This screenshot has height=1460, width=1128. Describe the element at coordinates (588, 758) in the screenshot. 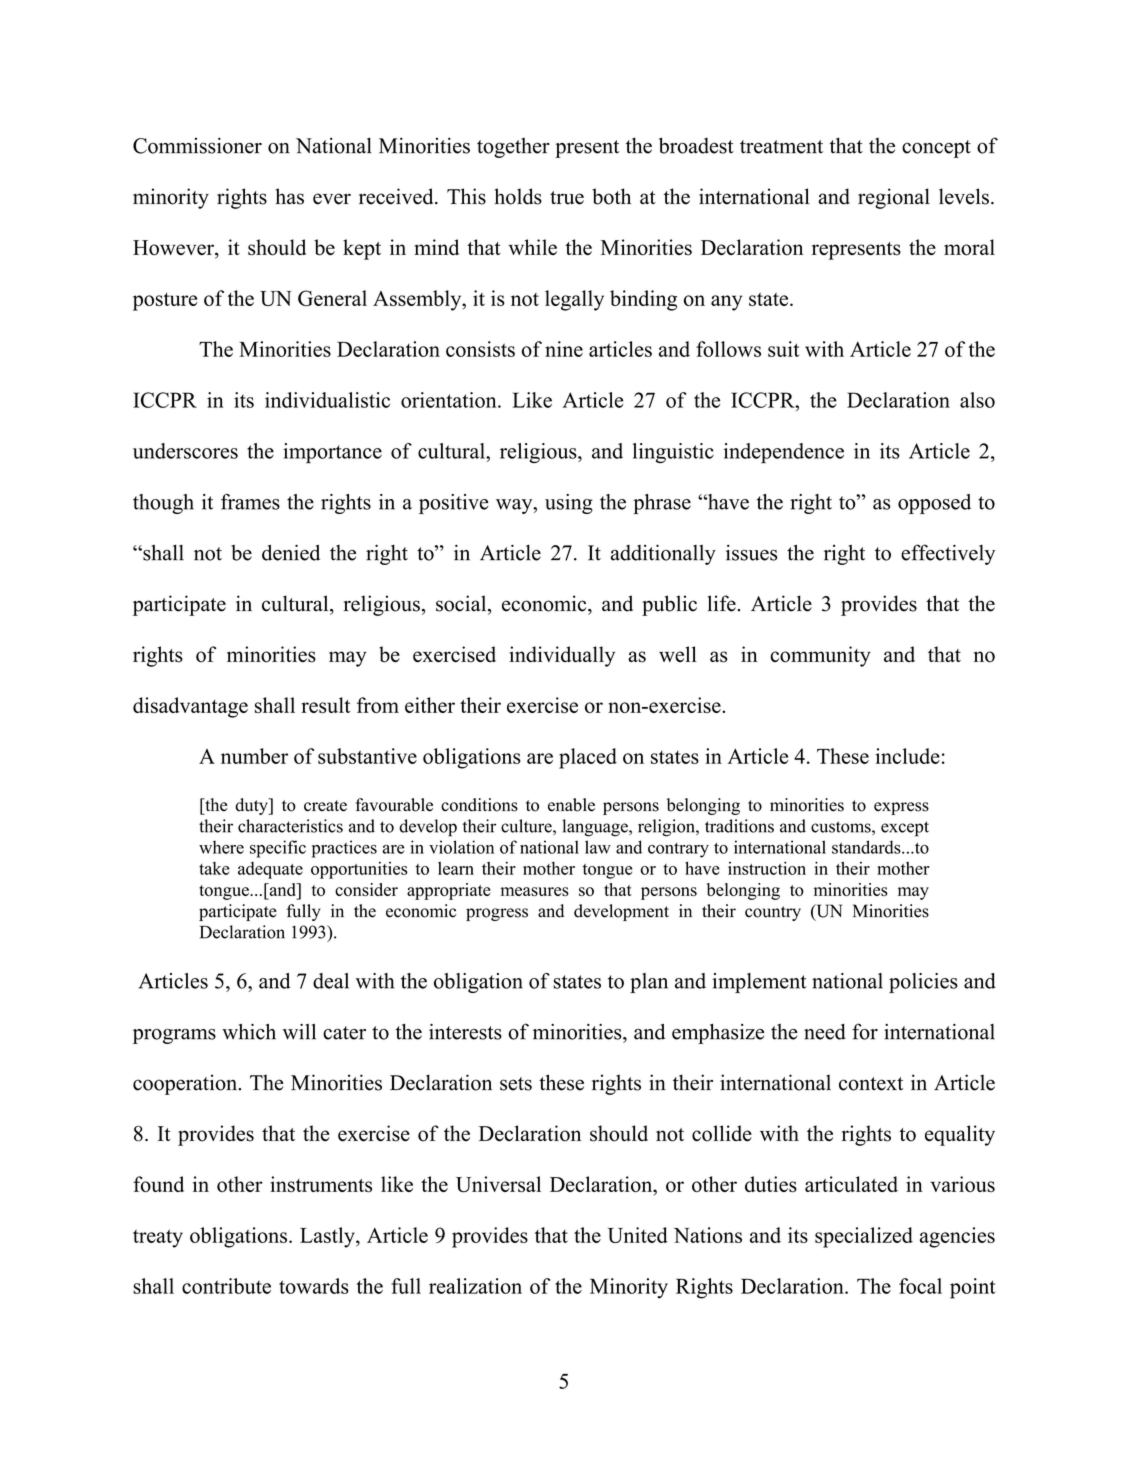

I see `placed` at that location.
